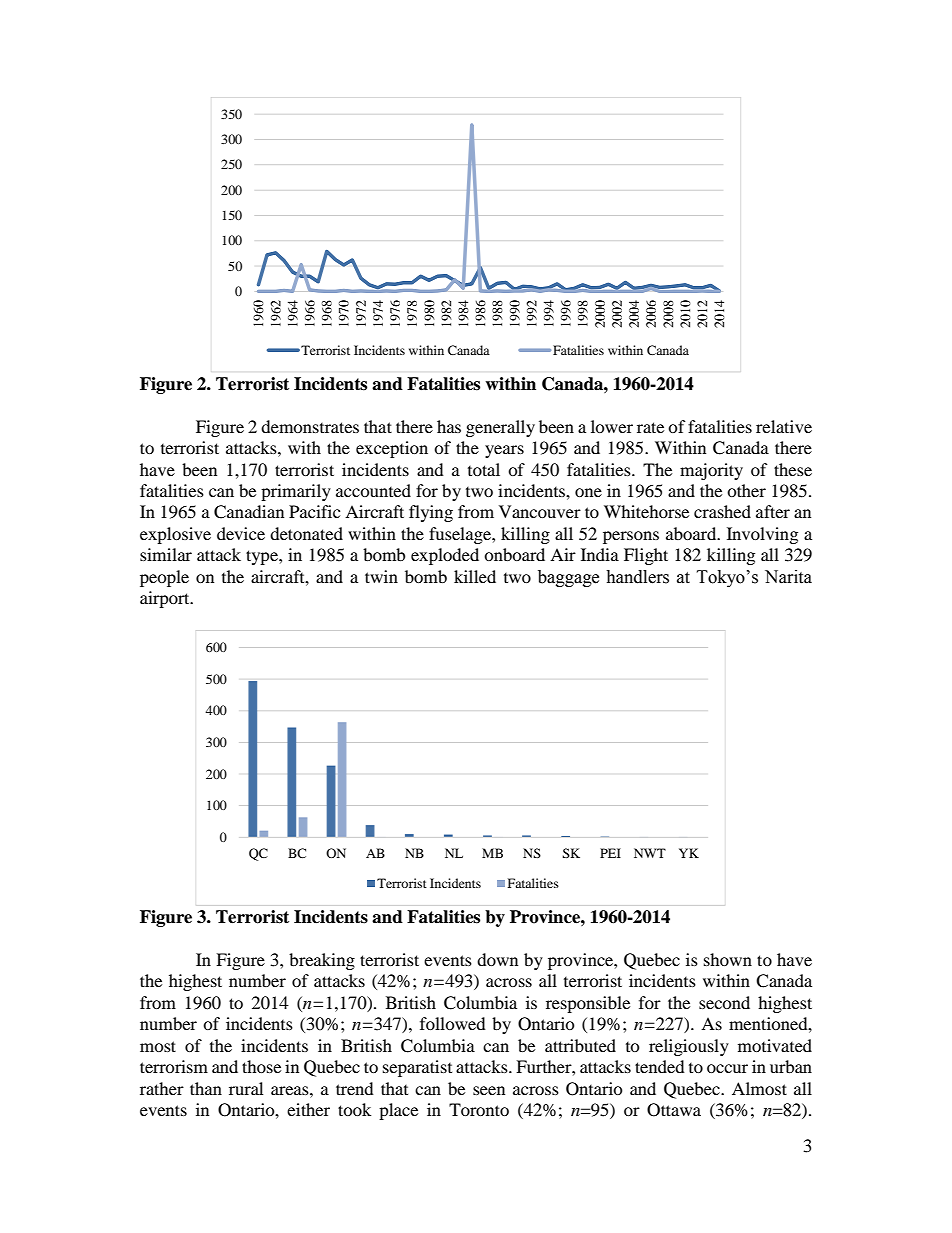 The height and width of the document is (1233, 952). I want to click on airport, so click(166, 599).
